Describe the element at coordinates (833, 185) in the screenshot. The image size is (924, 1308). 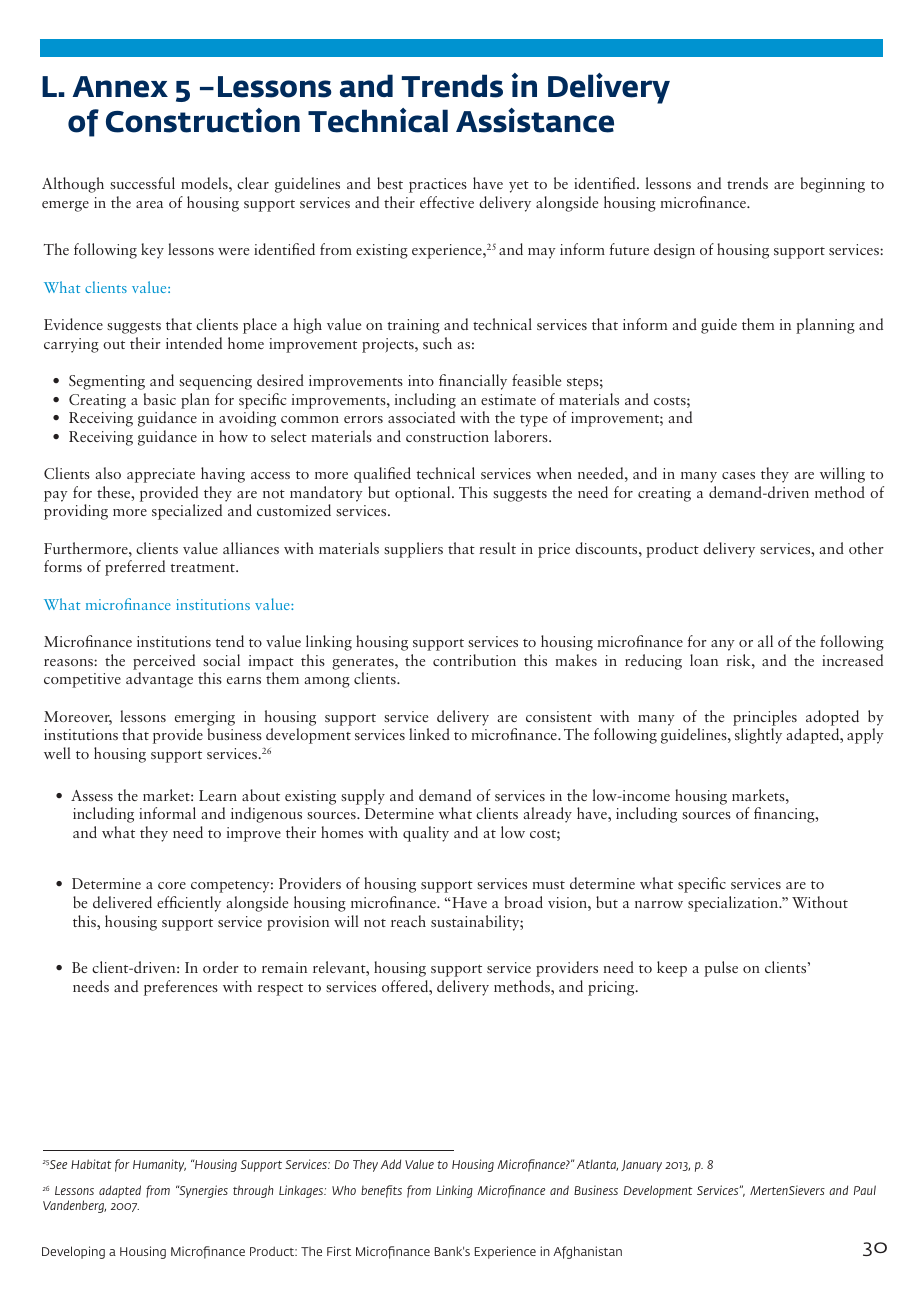
I see `beginning` at that location.
